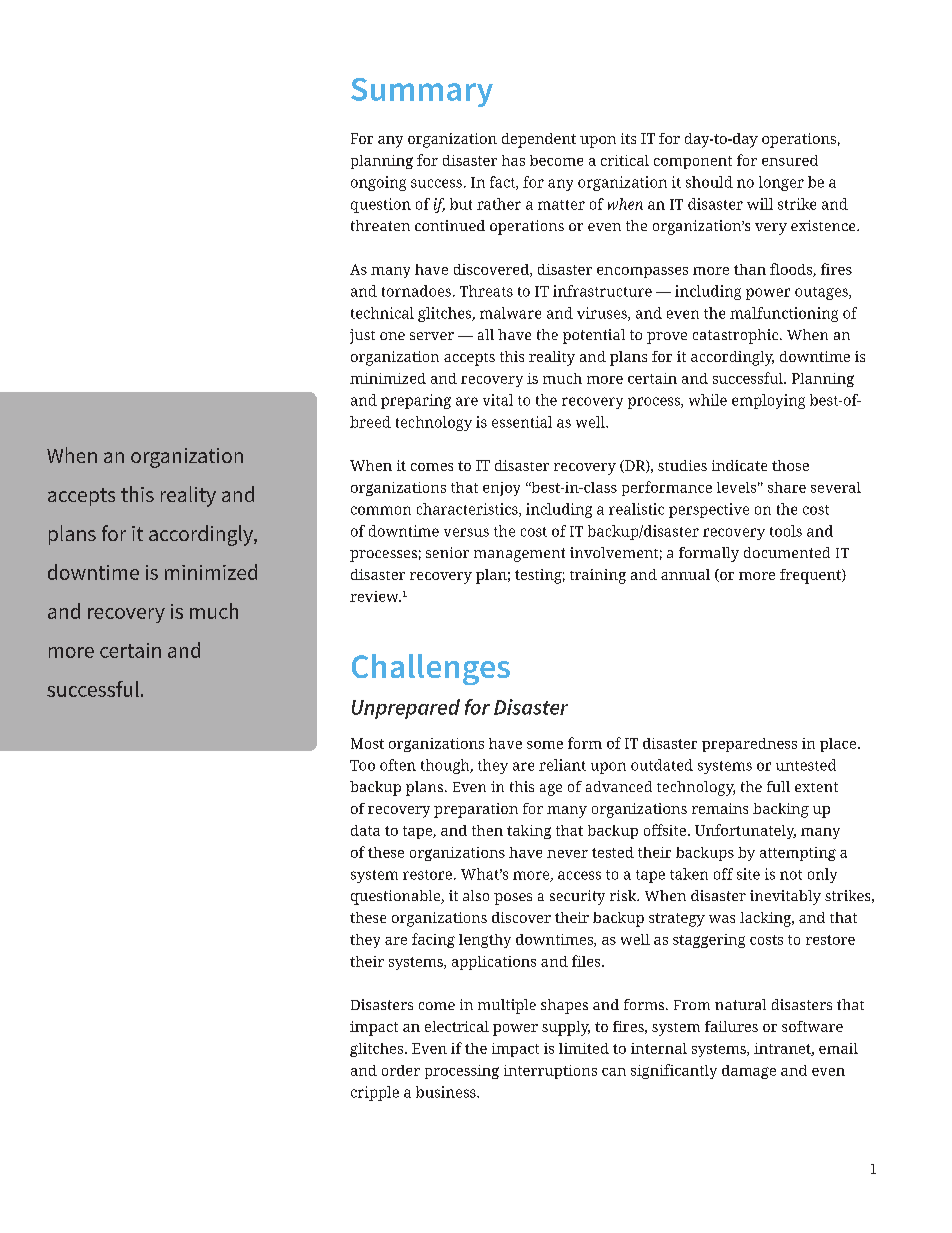 This screenshot has height=1233, width=952. I want to click on Summary, so click(422, 92).
